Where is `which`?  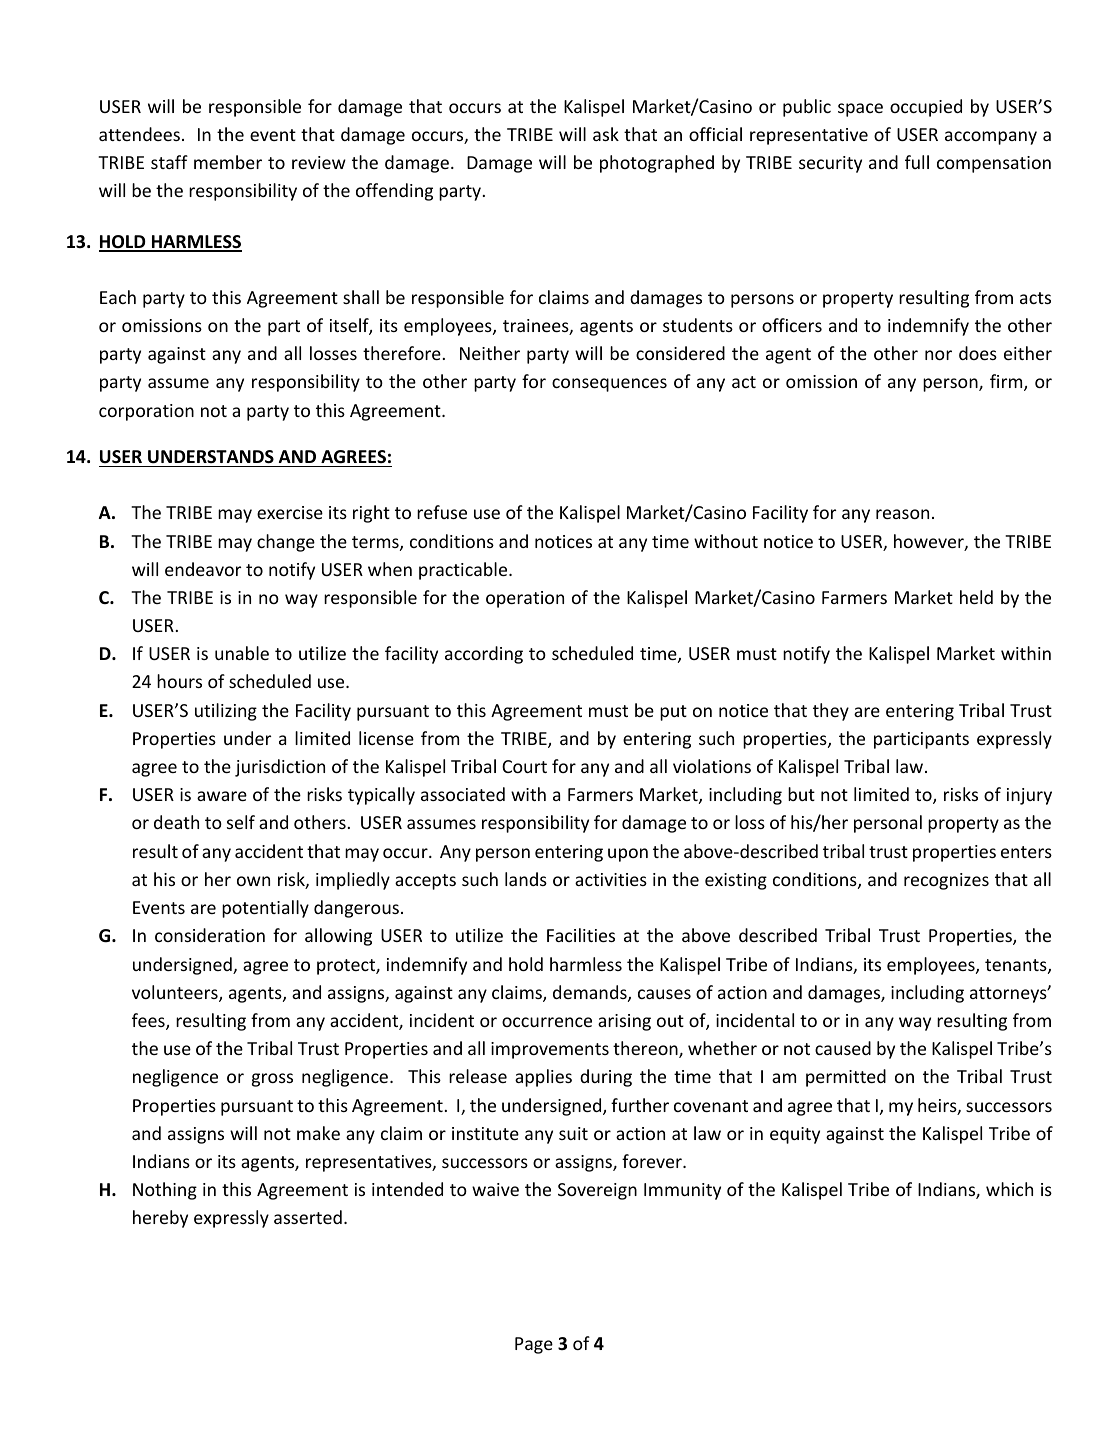
which is located at coordinates (1009, 1189).
